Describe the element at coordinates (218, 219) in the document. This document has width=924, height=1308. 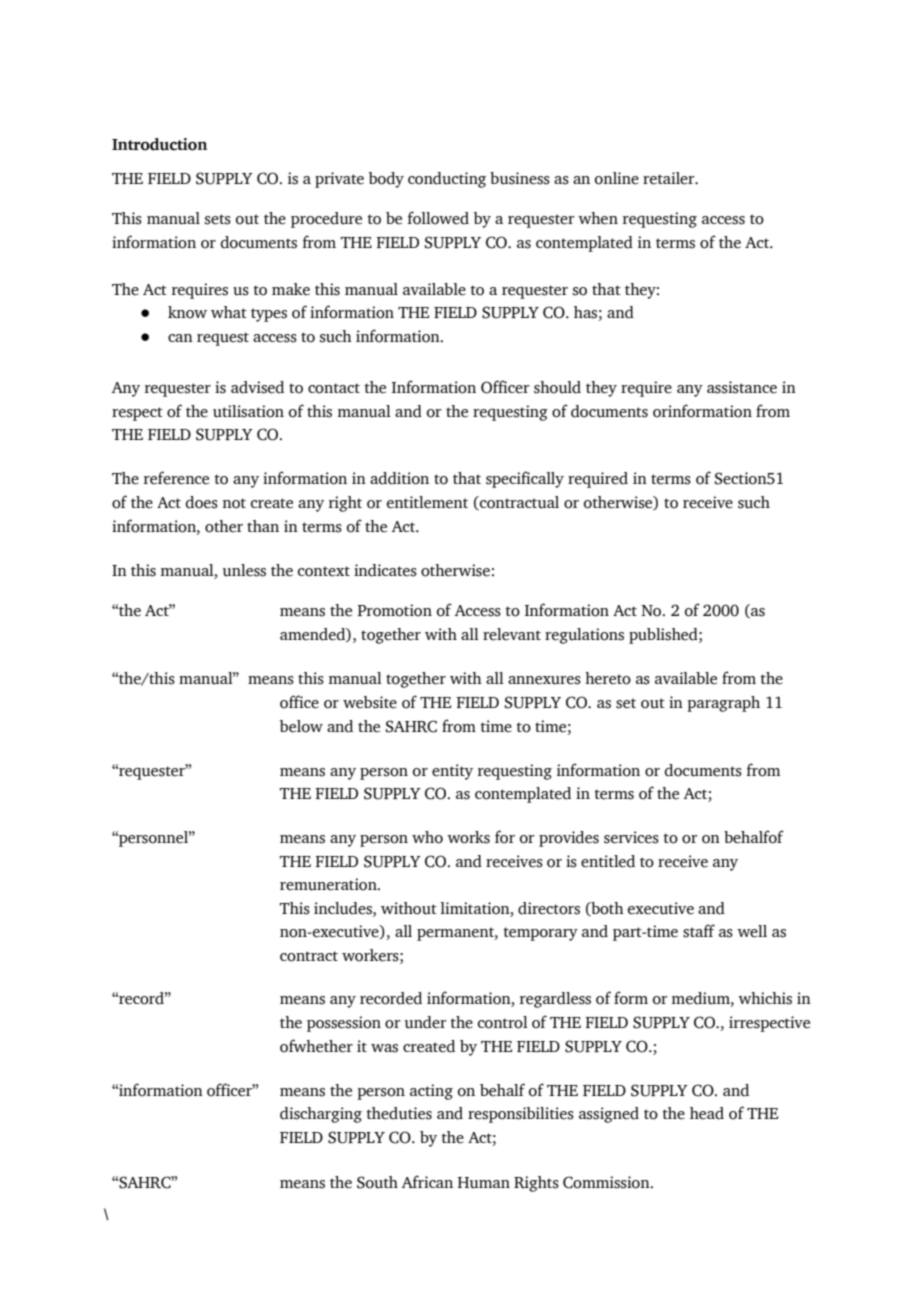
I see `sets` at that location.
